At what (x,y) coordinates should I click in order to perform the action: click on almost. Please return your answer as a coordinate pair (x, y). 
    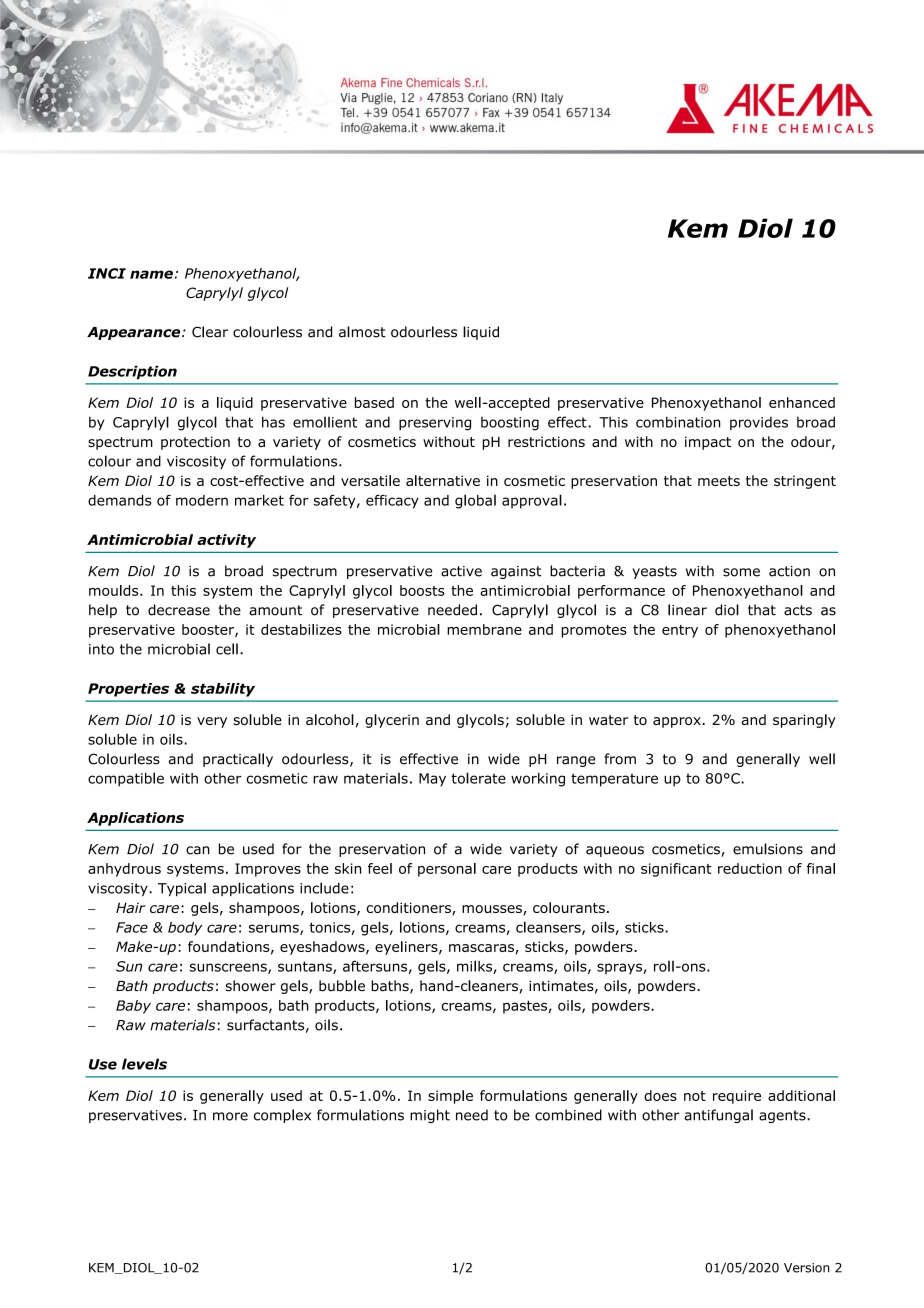
    Looking at the image, I should click on (362, 332).
